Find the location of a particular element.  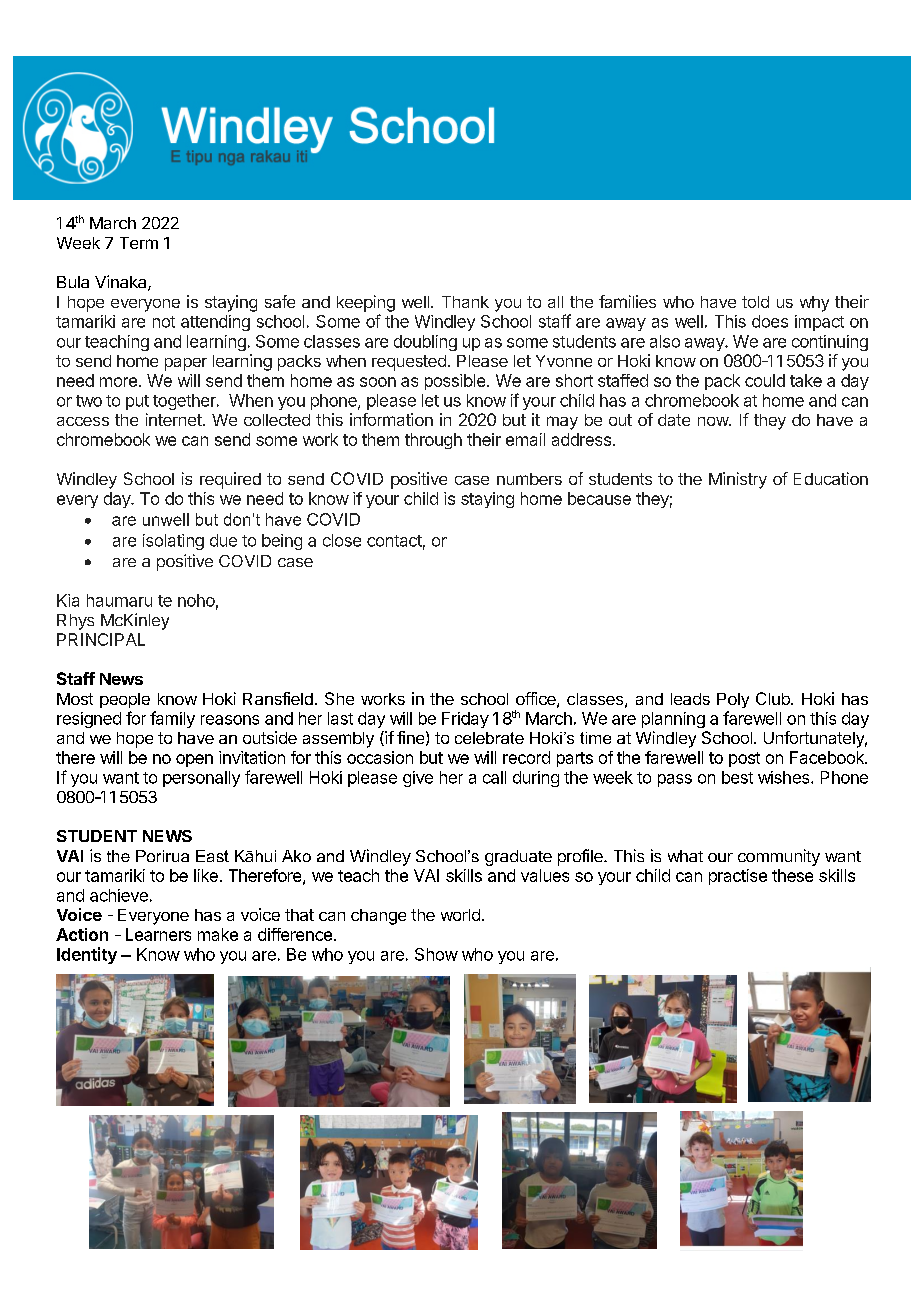

give is located at coordinates (418, 779).
